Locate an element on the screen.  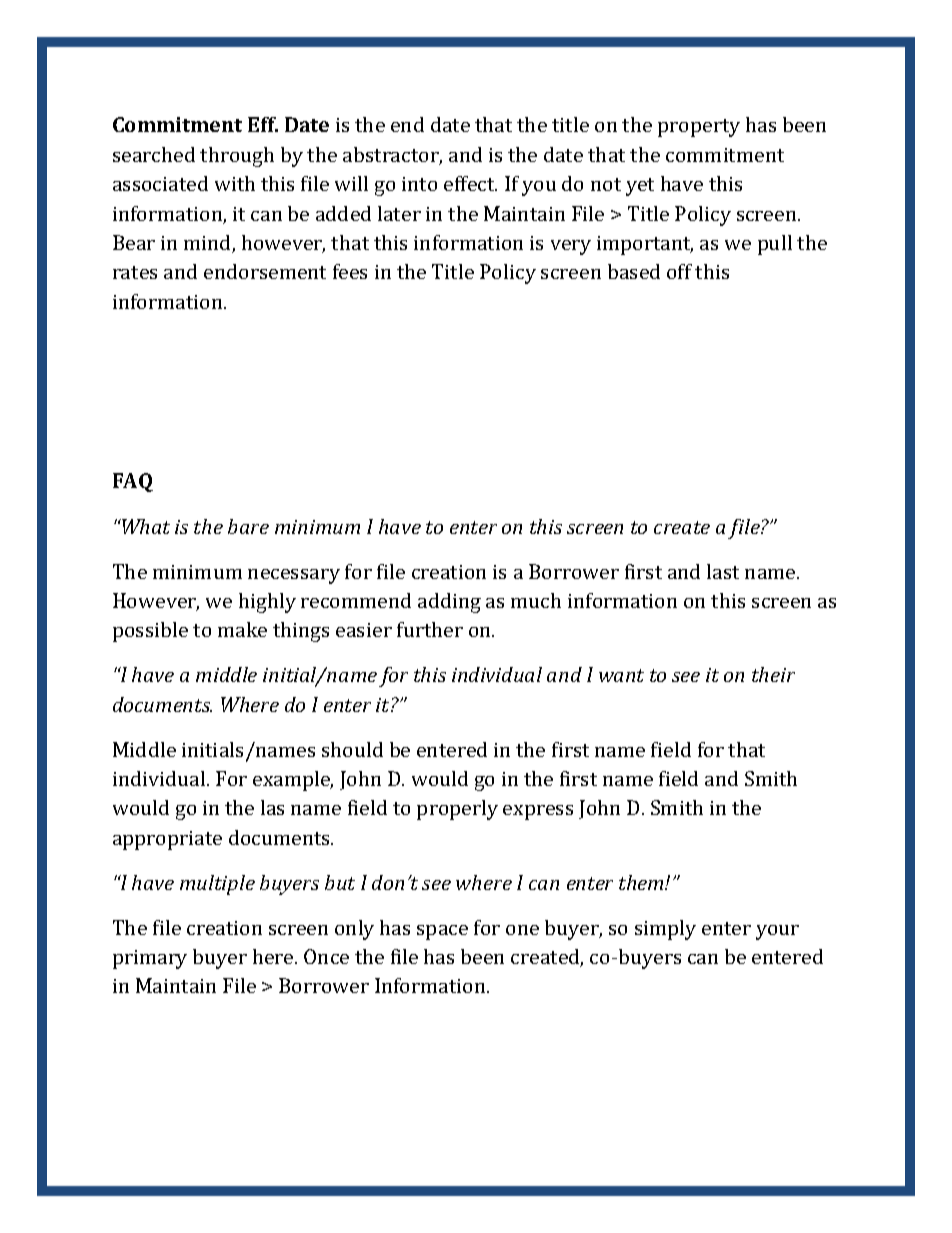
simply is located at coordinates (665, 930).
